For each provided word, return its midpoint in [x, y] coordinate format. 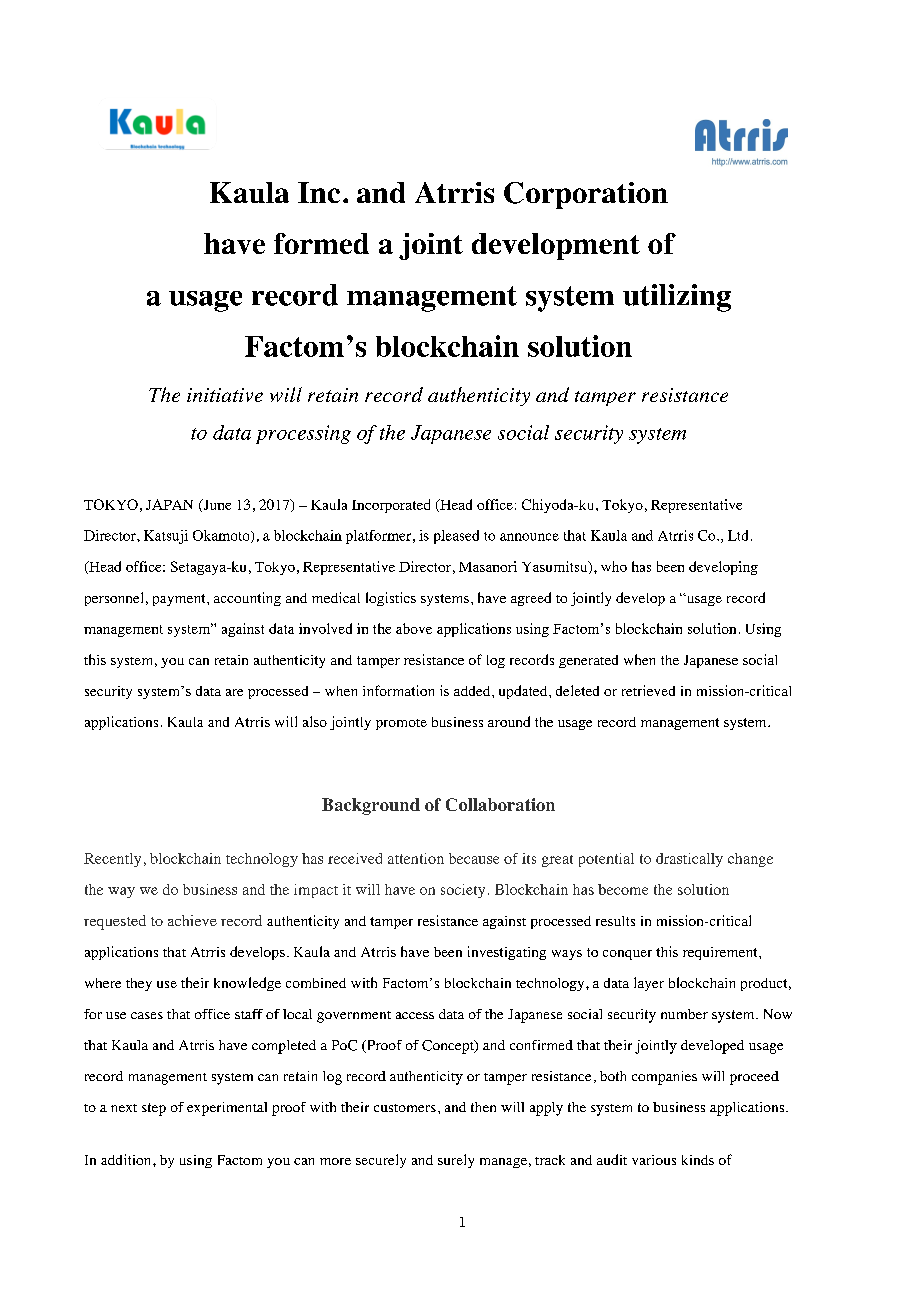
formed [321, 243]
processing [303, 434]
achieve [192, 920]
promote [401, 724]
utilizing [677, 298]
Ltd [738, 535]
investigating [507, 953]
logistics [391, 599]
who [614, 566]
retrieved [648, 690]
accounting [247, 599]
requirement [721, 953]
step [154, 1109]
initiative [225, 395]
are [234, 692]
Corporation [586, 195]
